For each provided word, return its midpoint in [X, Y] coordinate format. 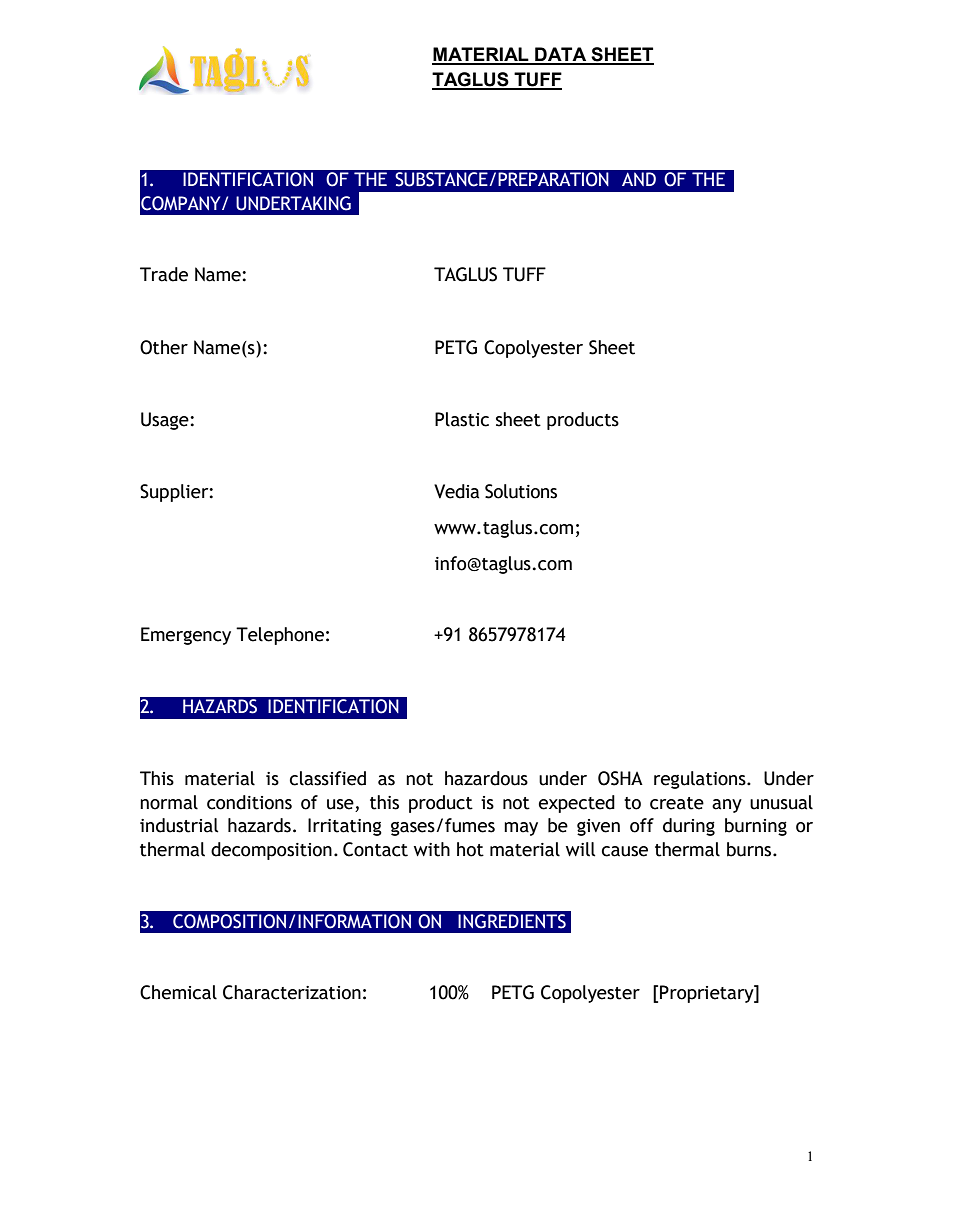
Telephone [280, 636]
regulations [701, 780]
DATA [561, 55]
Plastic [462, 419]
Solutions [521, 491]
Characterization [292, 992]
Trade [164, 274]
